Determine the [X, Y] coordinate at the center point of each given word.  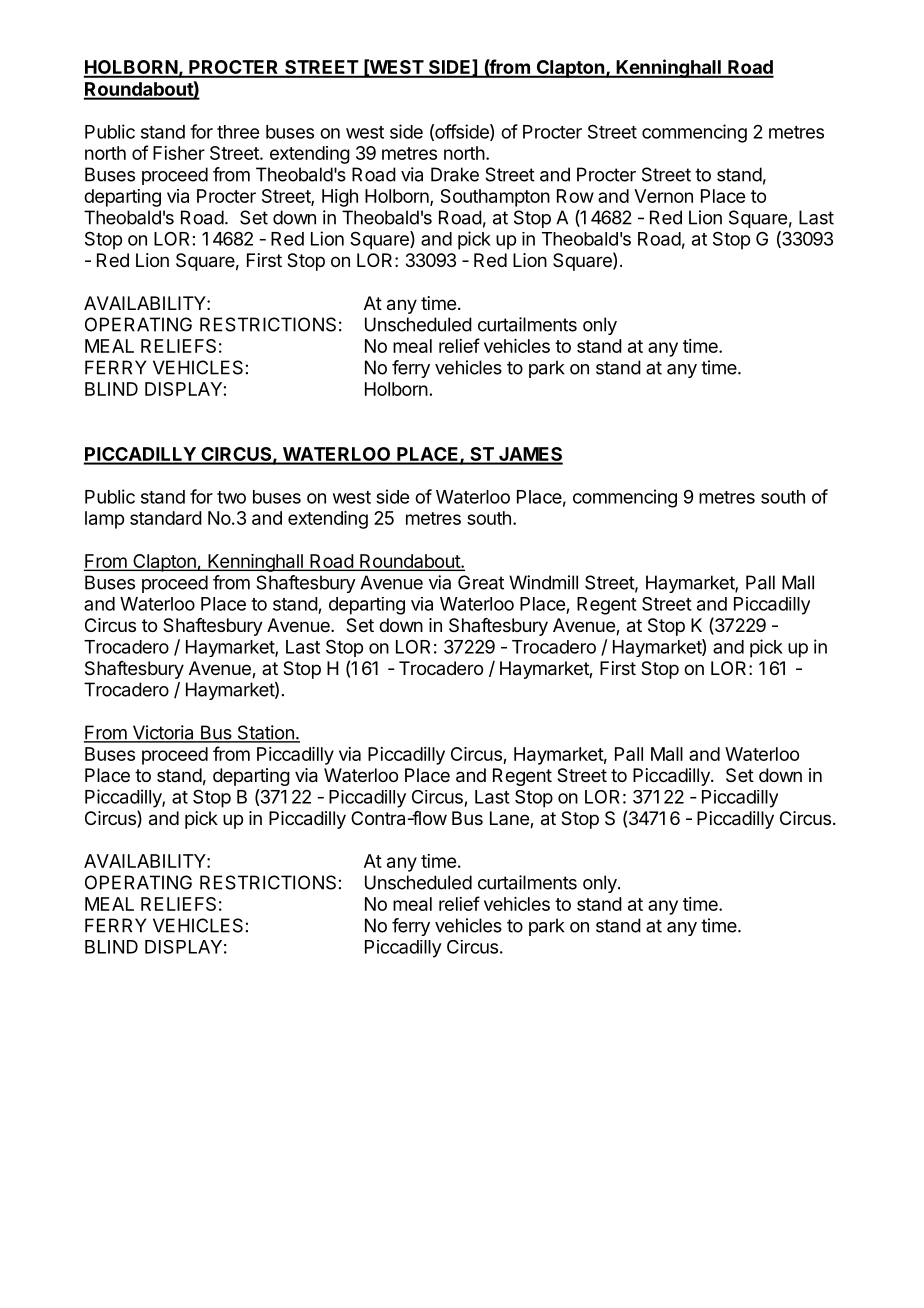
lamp [104, 520]
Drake [455, 174]
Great [481, 582]
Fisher [179, 153]
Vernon [663, 196]
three [238, 132]
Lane [510, 819]
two [231, 497]
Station [265, 733]
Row [575, 196]
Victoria [163, 733]
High [340, 198]
